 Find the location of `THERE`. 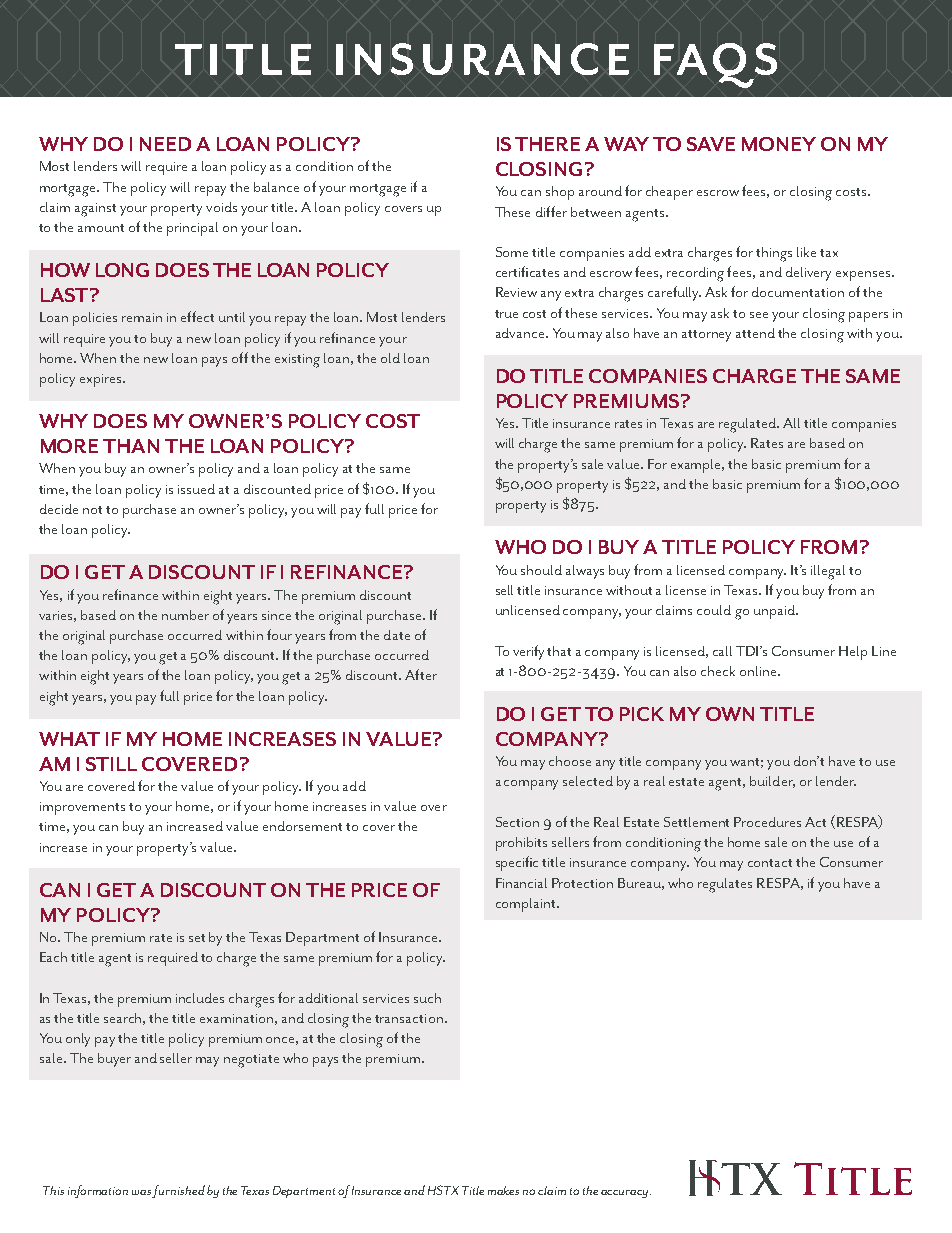

THERE is located at coordinates (547, 144).
